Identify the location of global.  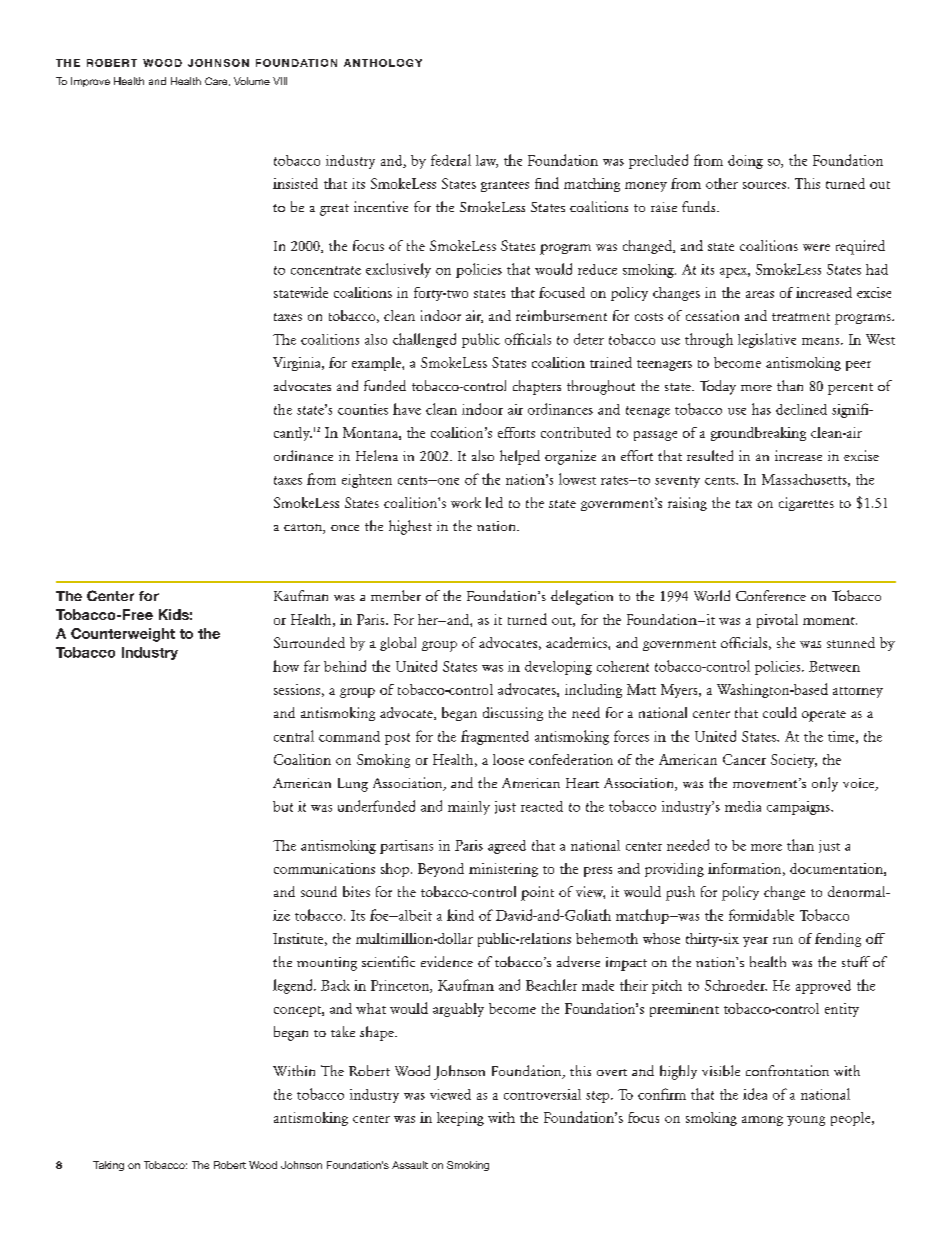
(398, 644).
